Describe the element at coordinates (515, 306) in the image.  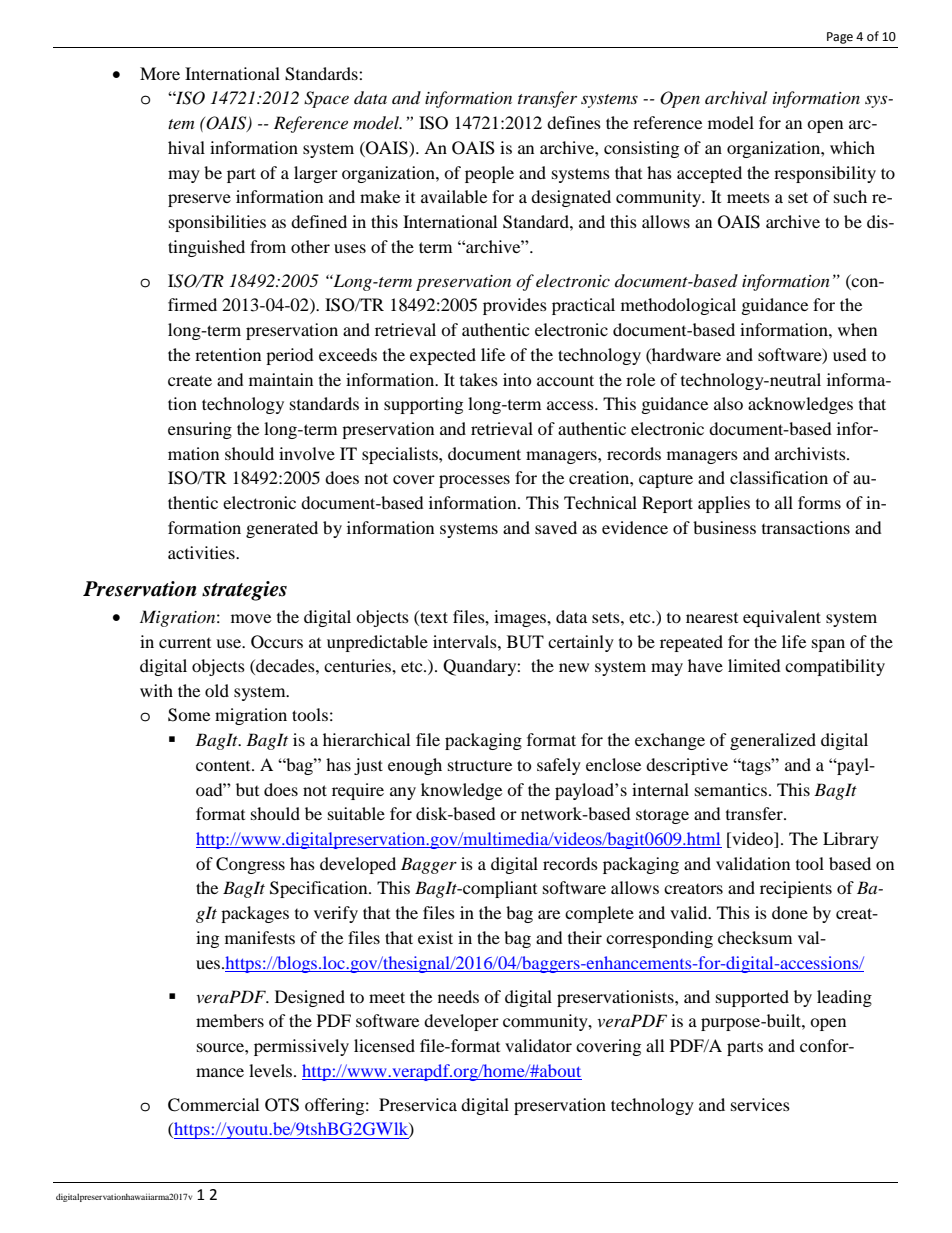
I see `provides` at that location.
